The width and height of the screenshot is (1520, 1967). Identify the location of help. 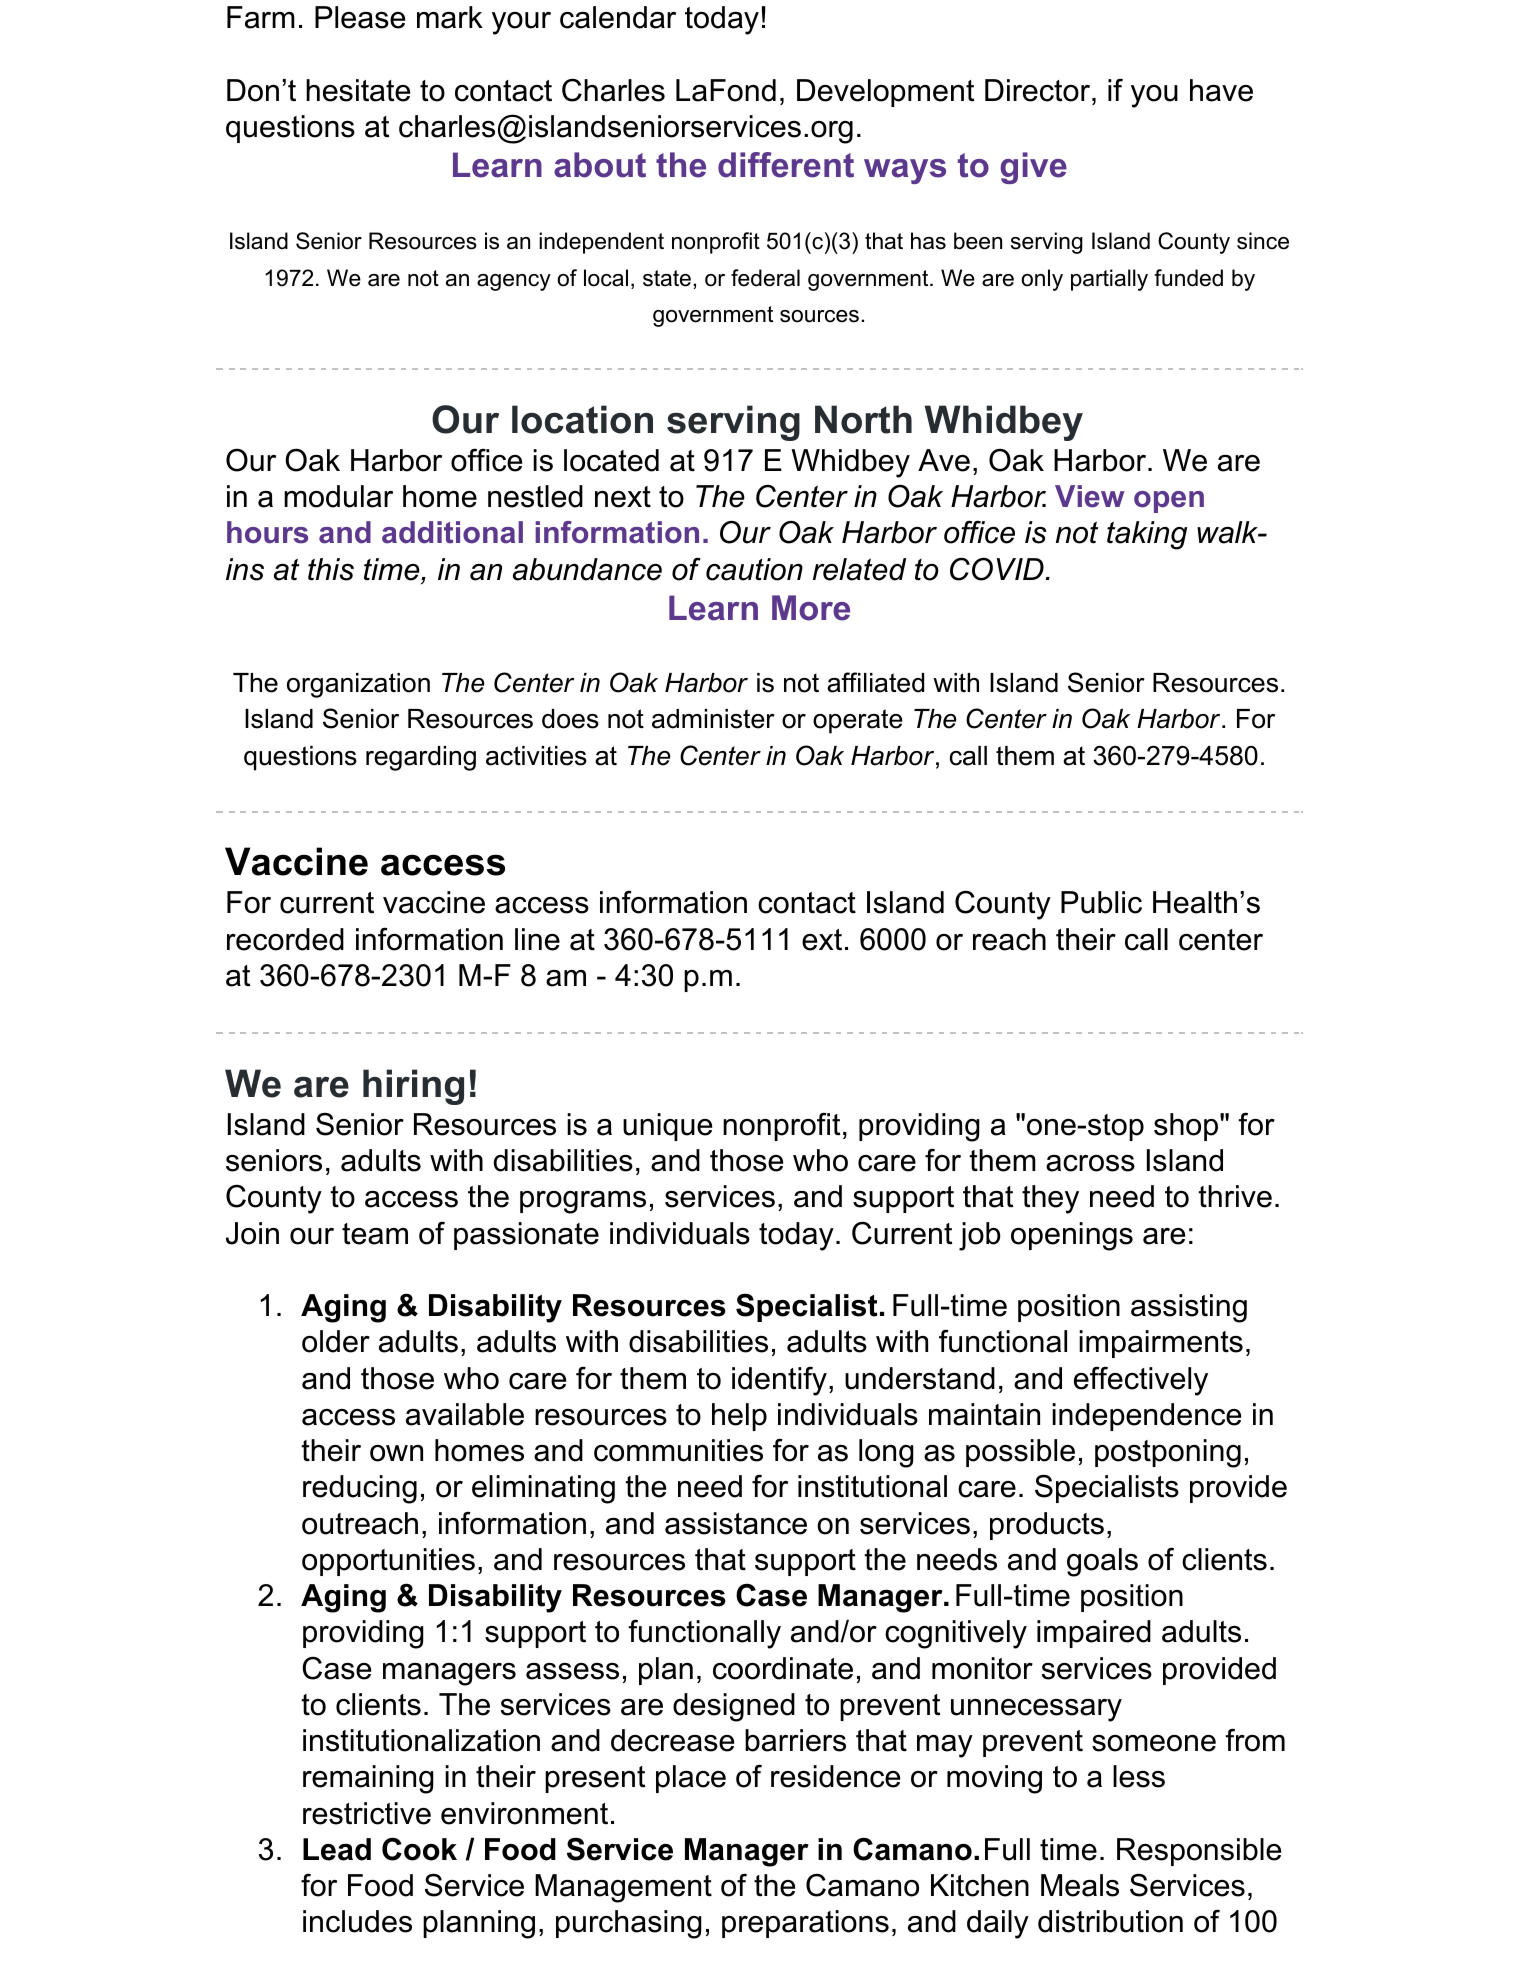
(739, 1417).
